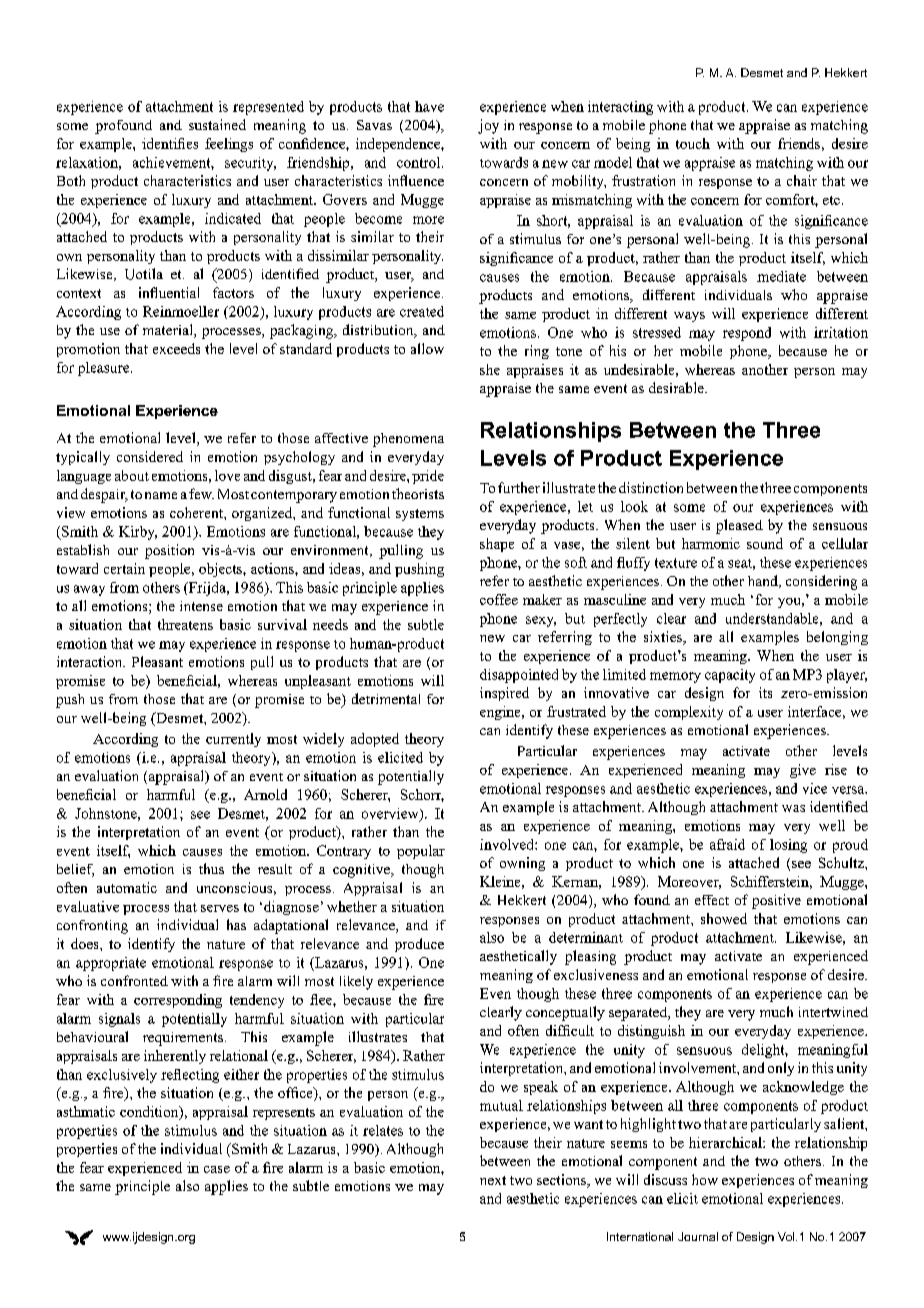 This page has height=1308, width=924. I want to click on inspired, so click(504, 694).
